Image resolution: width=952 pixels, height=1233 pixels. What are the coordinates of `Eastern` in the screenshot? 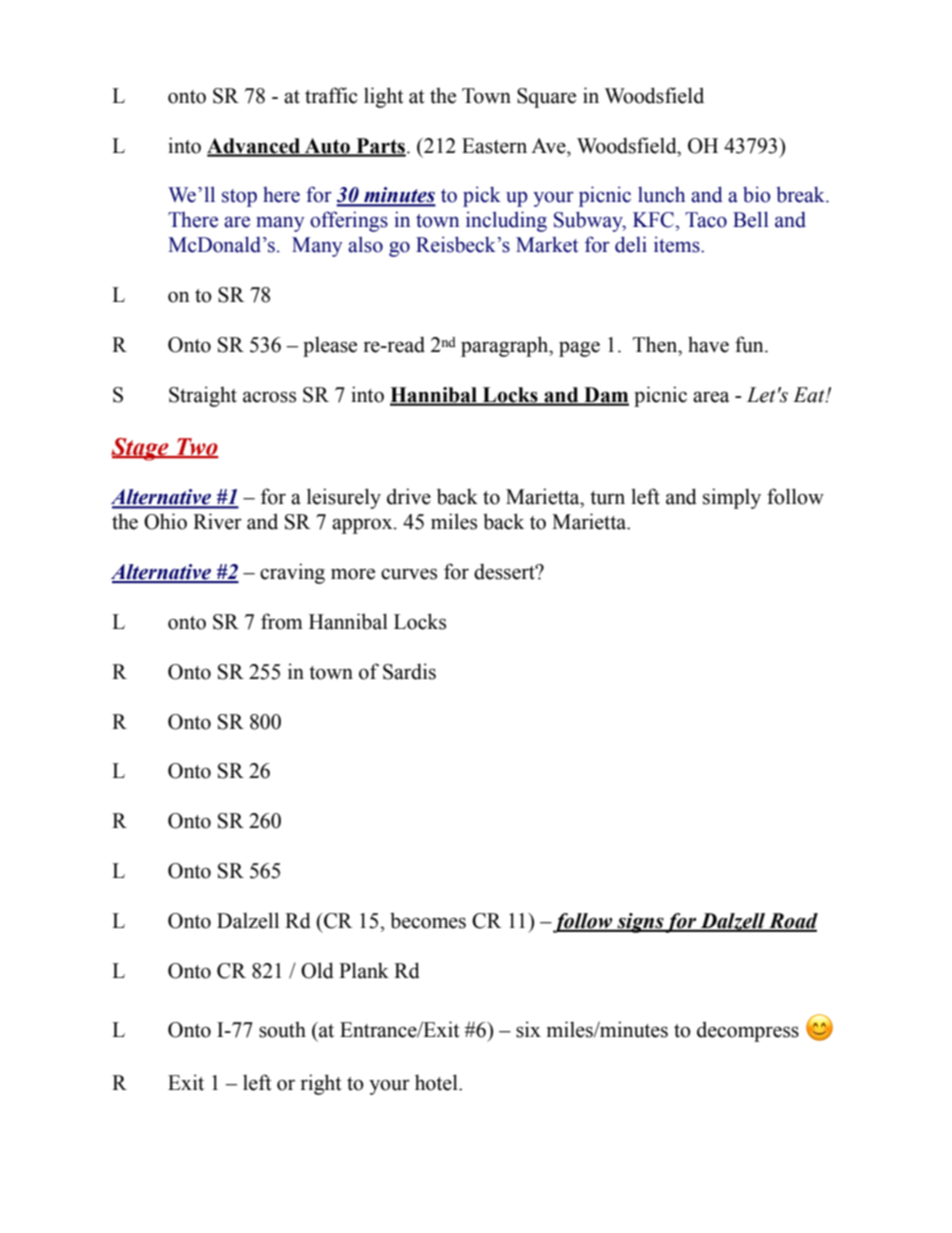 It's located at (494, 146).
